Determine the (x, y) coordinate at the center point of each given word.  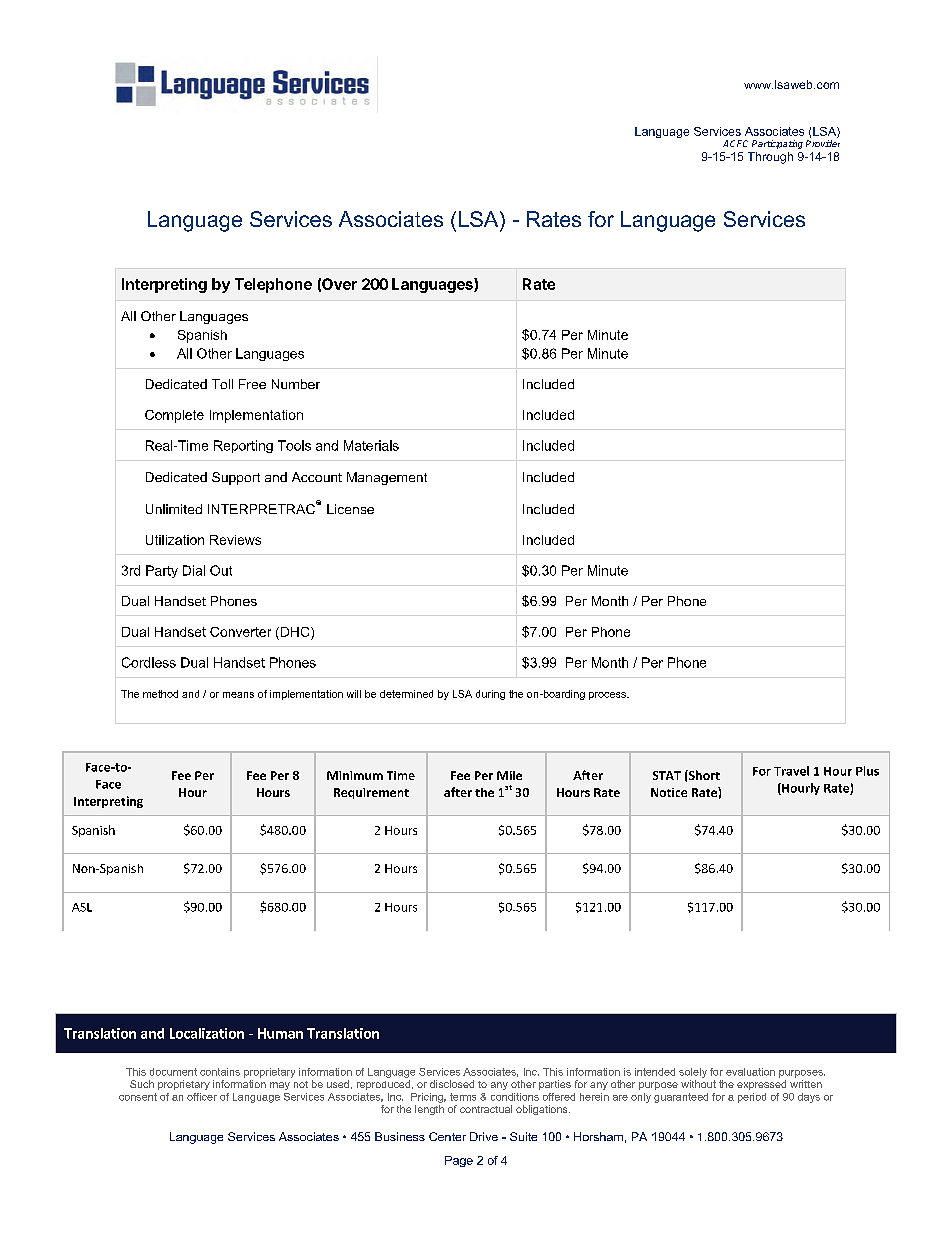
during (490, 695)
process (608, 696)
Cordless (149, 662)
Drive (484, 1136)
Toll (222, 384)
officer (202, 1097)
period (752, 1098)
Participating (777, 144)
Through (770, 158)
